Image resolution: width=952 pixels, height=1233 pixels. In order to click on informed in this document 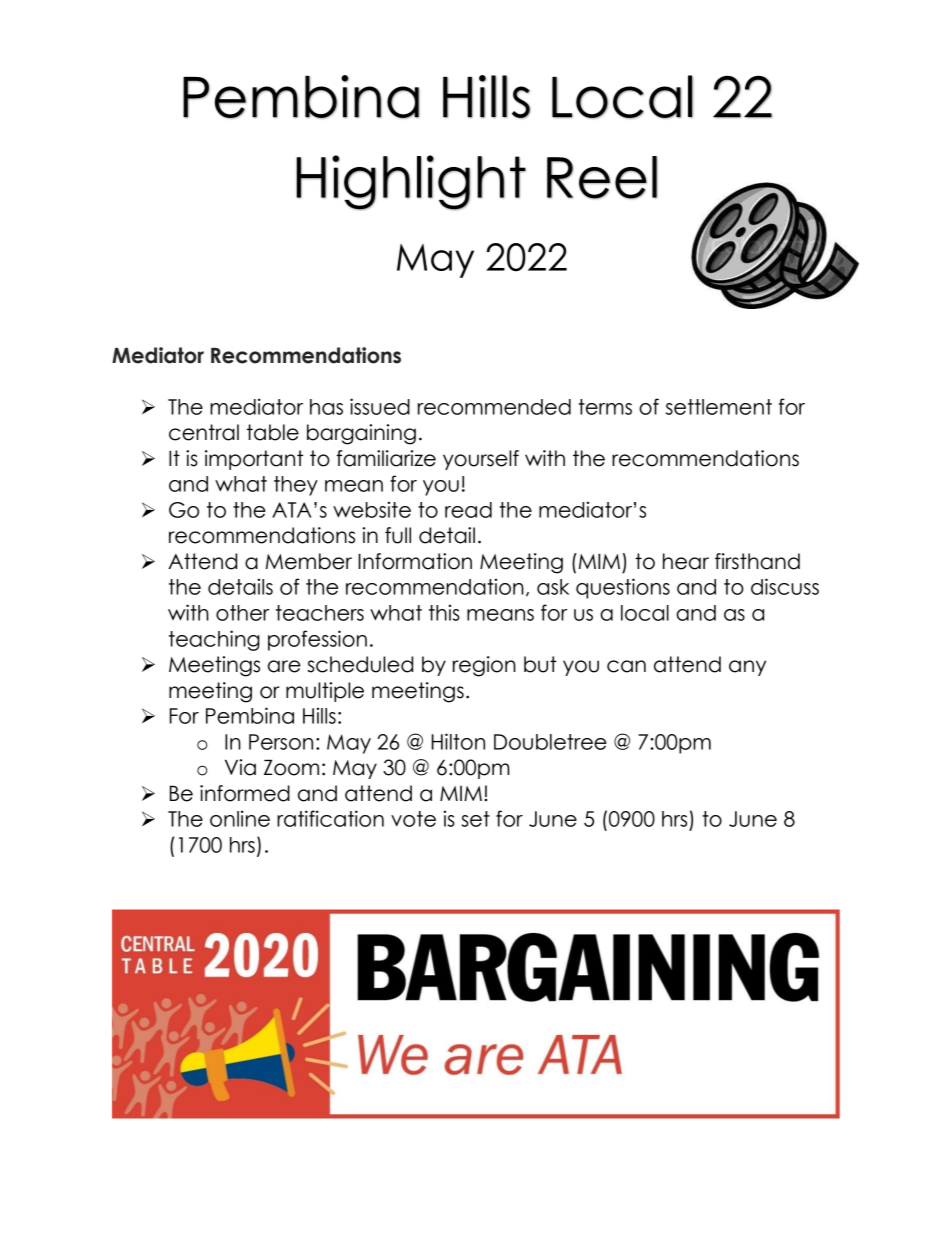, I will do `click(245, 793)`.
